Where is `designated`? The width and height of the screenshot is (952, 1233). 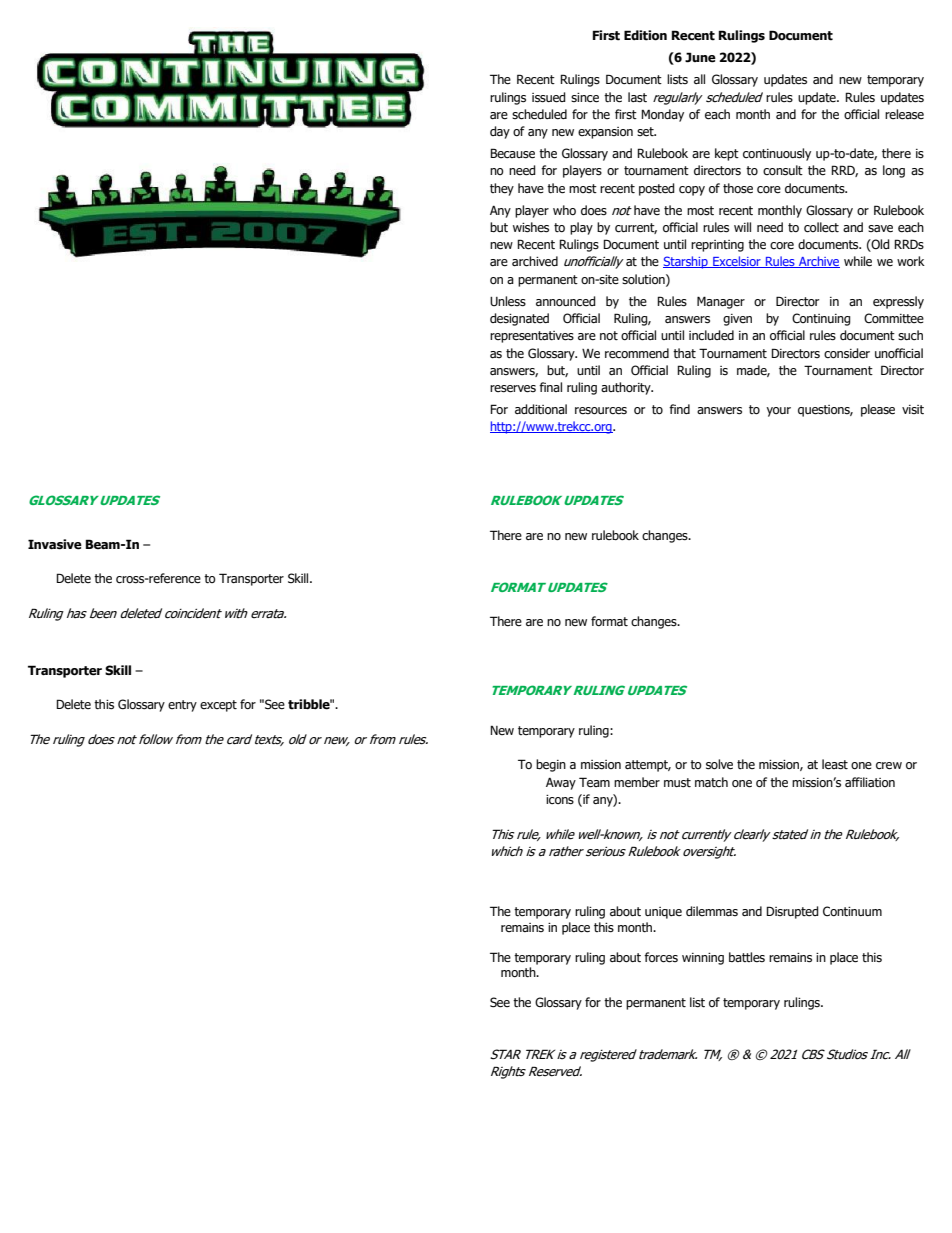 designated is located at coordinates (519, 319).
